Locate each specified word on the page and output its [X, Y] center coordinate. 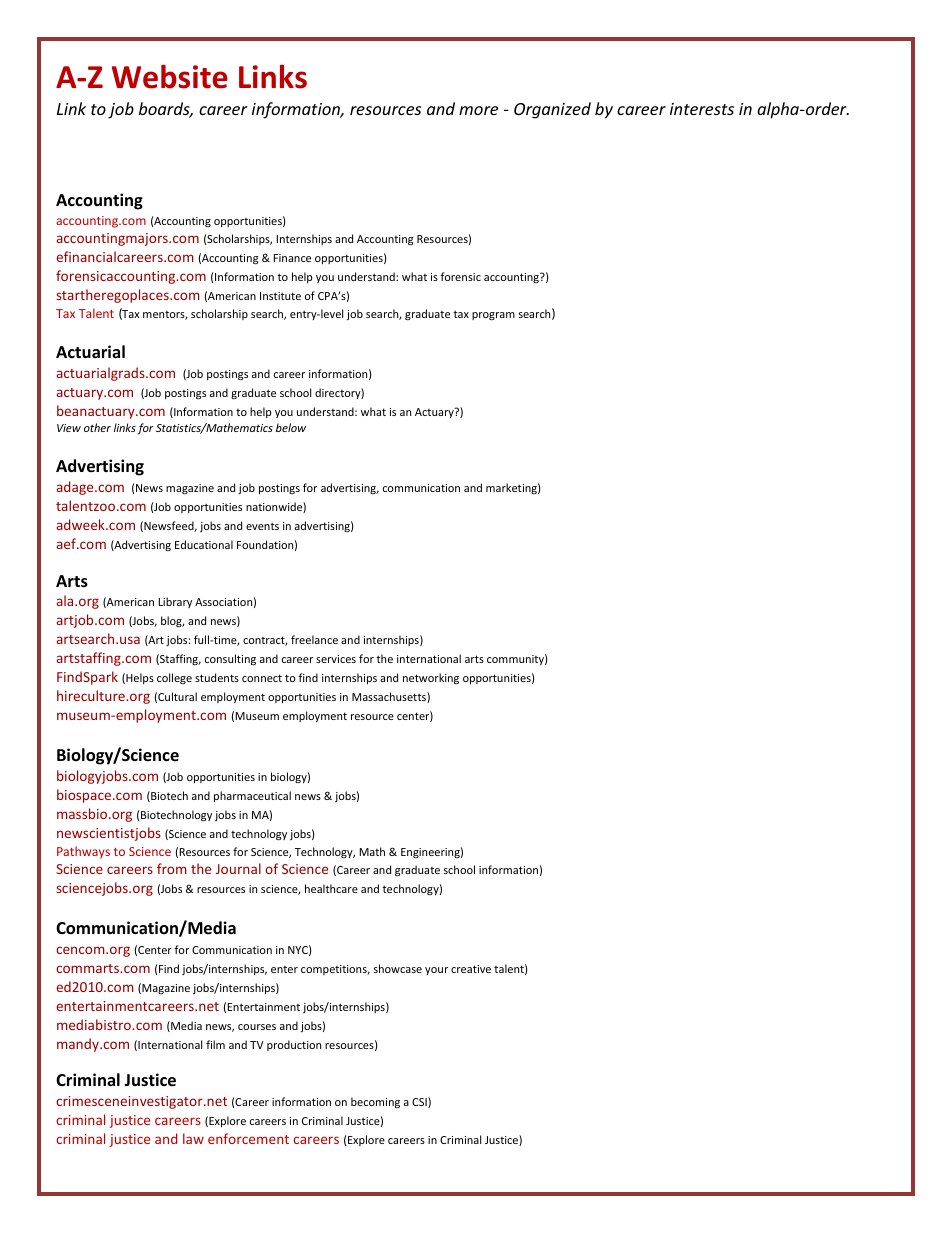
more [478, 110]
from [172, 868]
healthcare [331, 888]
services [336, 659]
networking [431, 678]
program [493, 316]
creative [471, 969]
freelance [314, 639]
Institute [280, 296]
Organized [552, 110]
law [193, 1138]
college [174, 678]
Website [170, 77]
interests [702, 109]
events [262, 526]
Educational [204, 544]
